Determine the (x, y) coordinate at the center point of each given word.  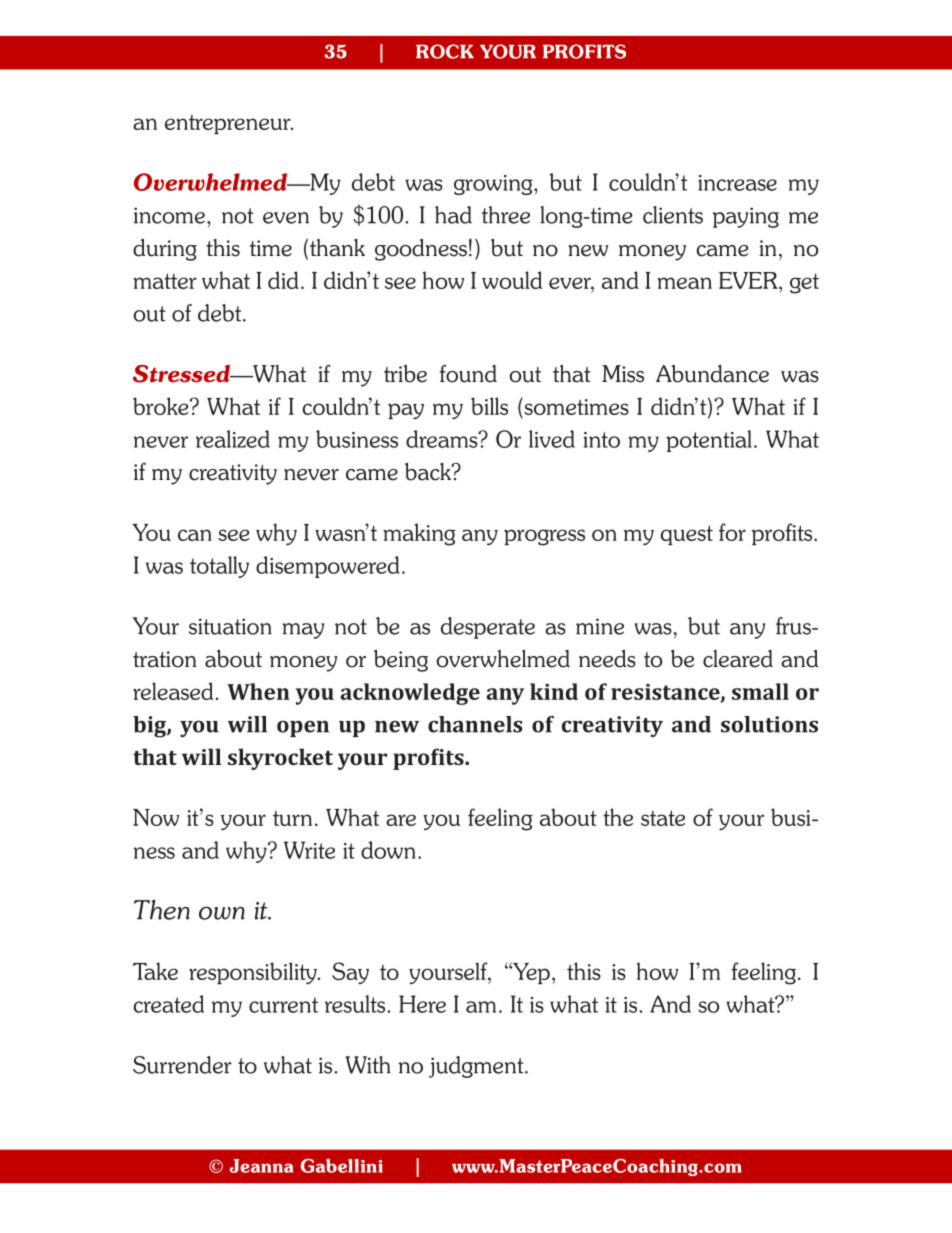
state (663, 818)
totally (219, 567)
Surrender (182, 1065)
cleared (738, 659)
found (468, 374)
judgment (477, 1067)
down (388, 850)
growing (494, 185)
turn (292, 818)
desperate (488, 628)
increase (737, 183)
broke (162, 406)
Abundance (712, 374)
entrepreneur (229, 124)
